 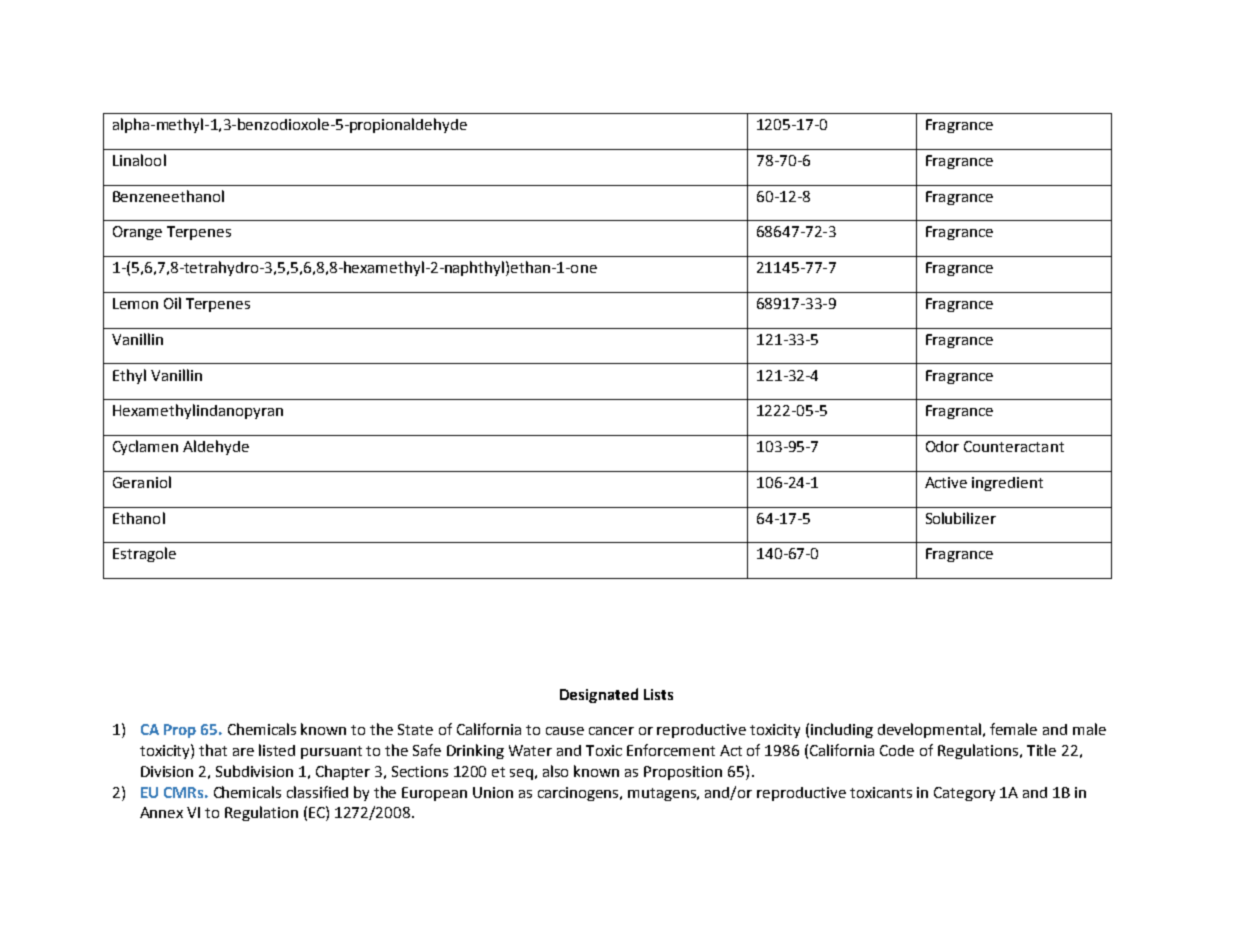 What do you see at coordinates (1007, 484) in the screenshot?
I see `ingredient` at bounding box center [1007, 484].
